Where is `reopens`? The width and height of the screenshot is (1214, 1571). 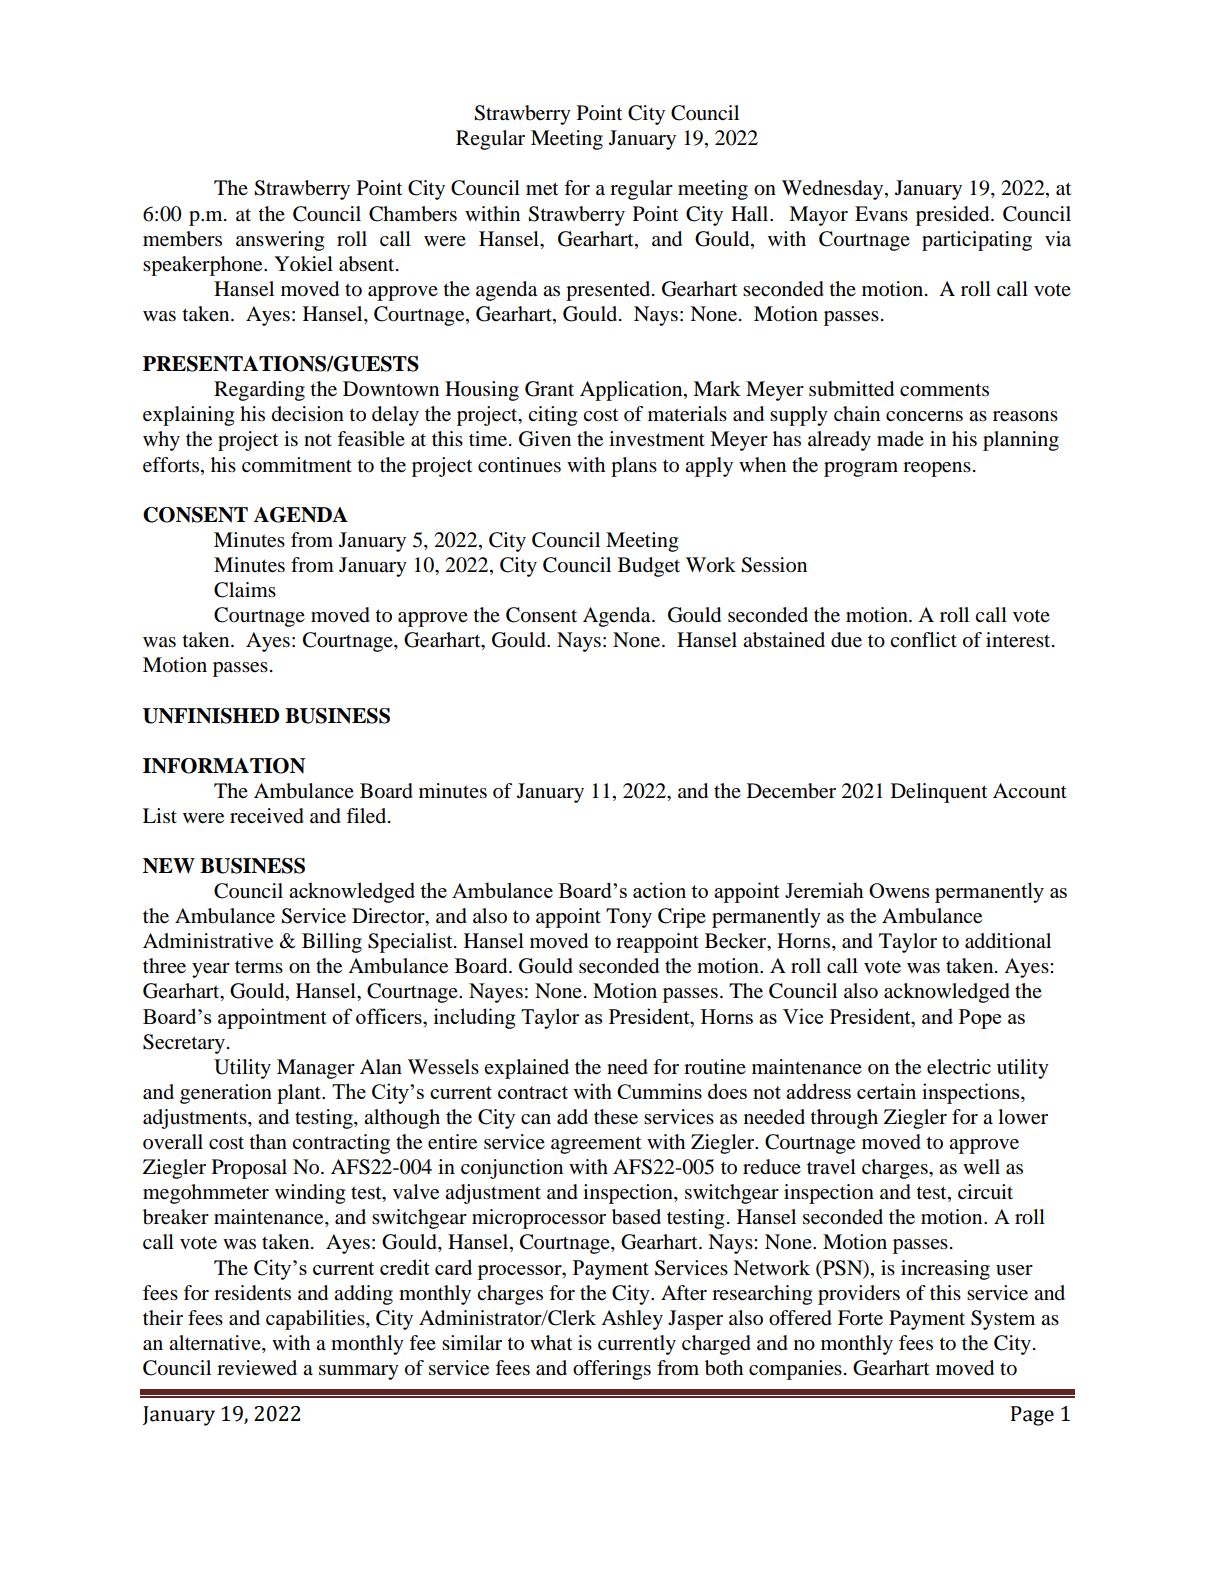 reopens is located at coordinates (937, 469).
